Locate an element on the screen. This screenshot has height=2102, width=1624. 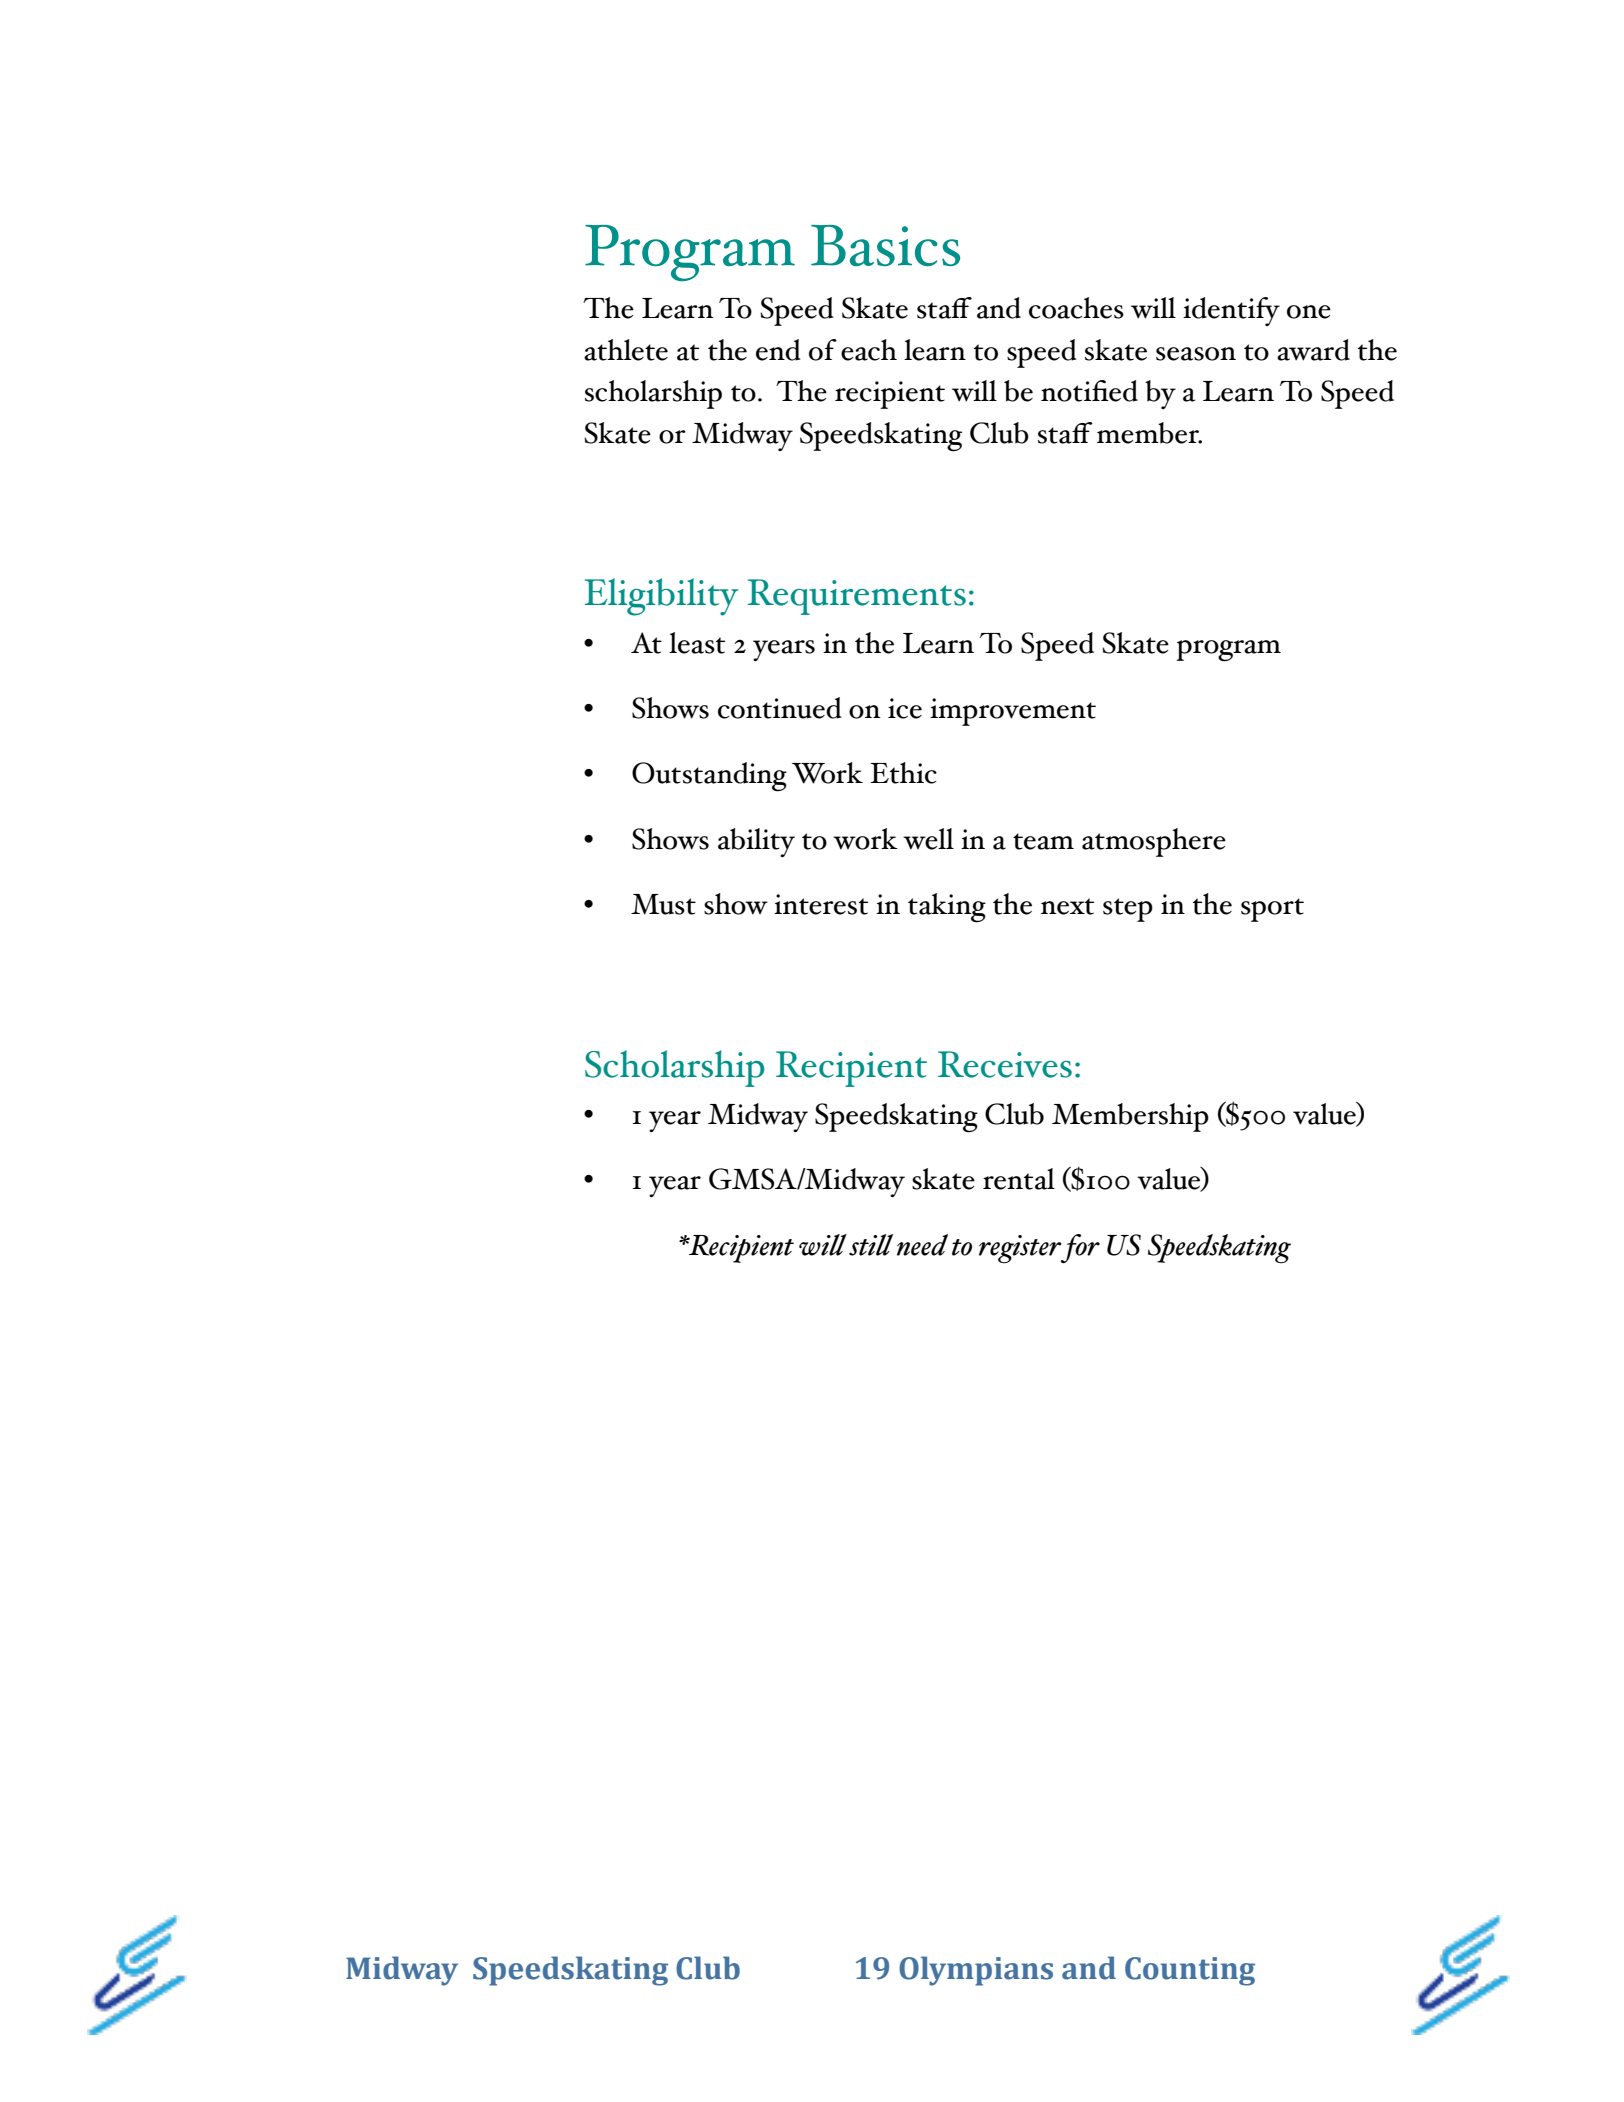
register is located at coordinates (1021, 1249).
